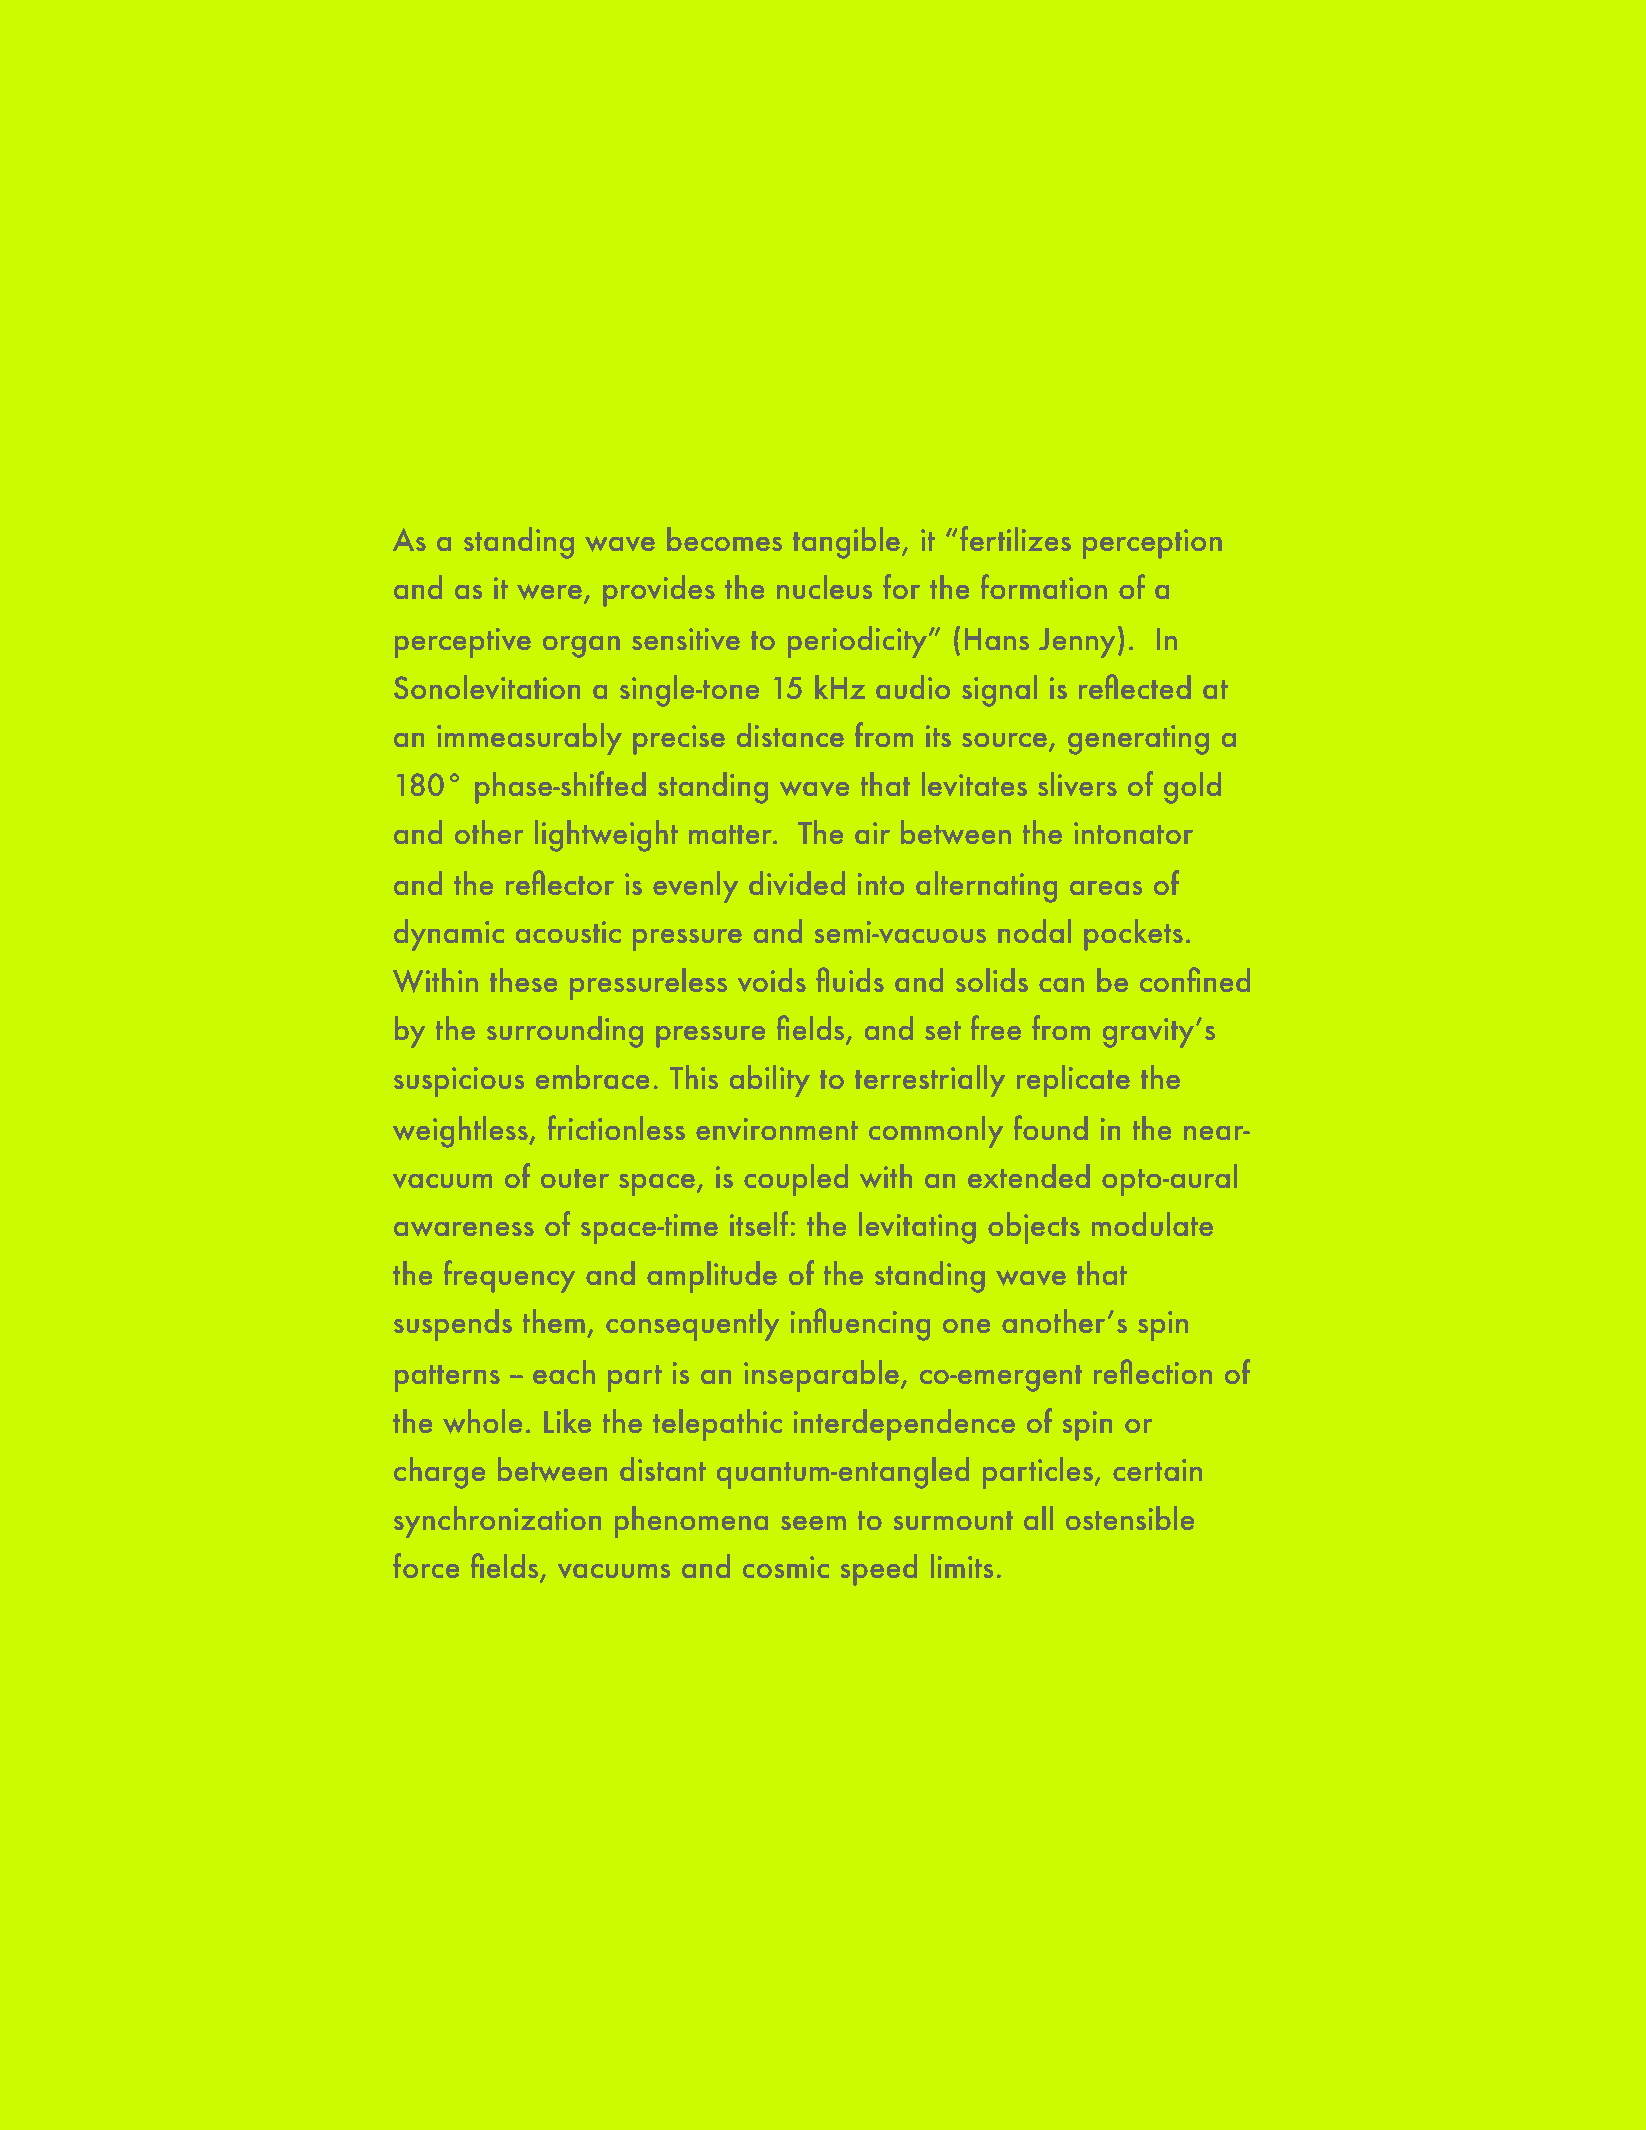 The height and width of the document is (2130, 1646). What do you see at coordinates (565, 1031) in the document?
I see `surrounding` at bounding box center [565, 1031].
